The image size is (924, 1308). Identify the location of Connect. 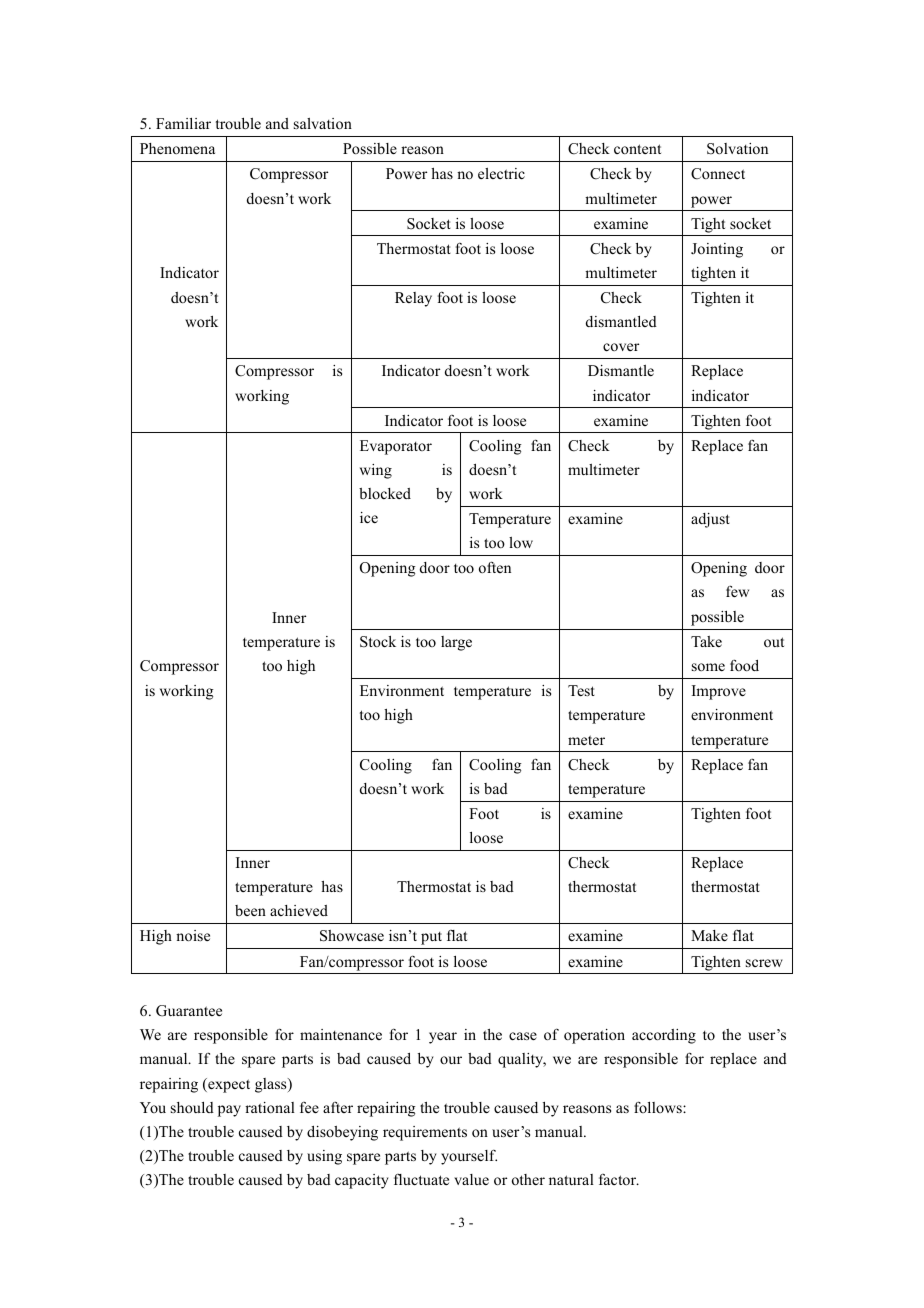
(718, 174).
